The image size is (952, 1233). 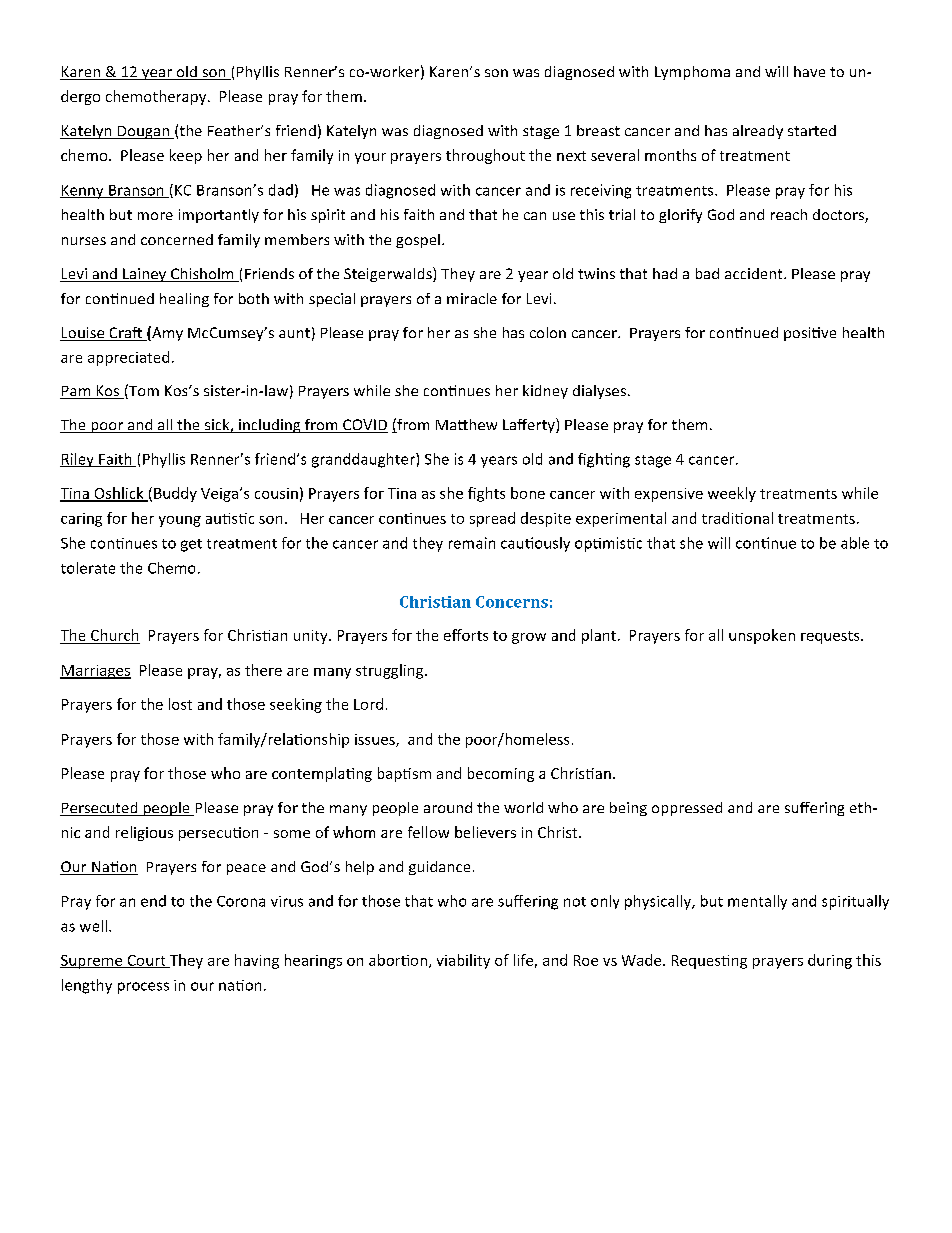 What do you see at coordinates (755, 273) in the document?
I see `accident` at bounding box center [755, 273].
